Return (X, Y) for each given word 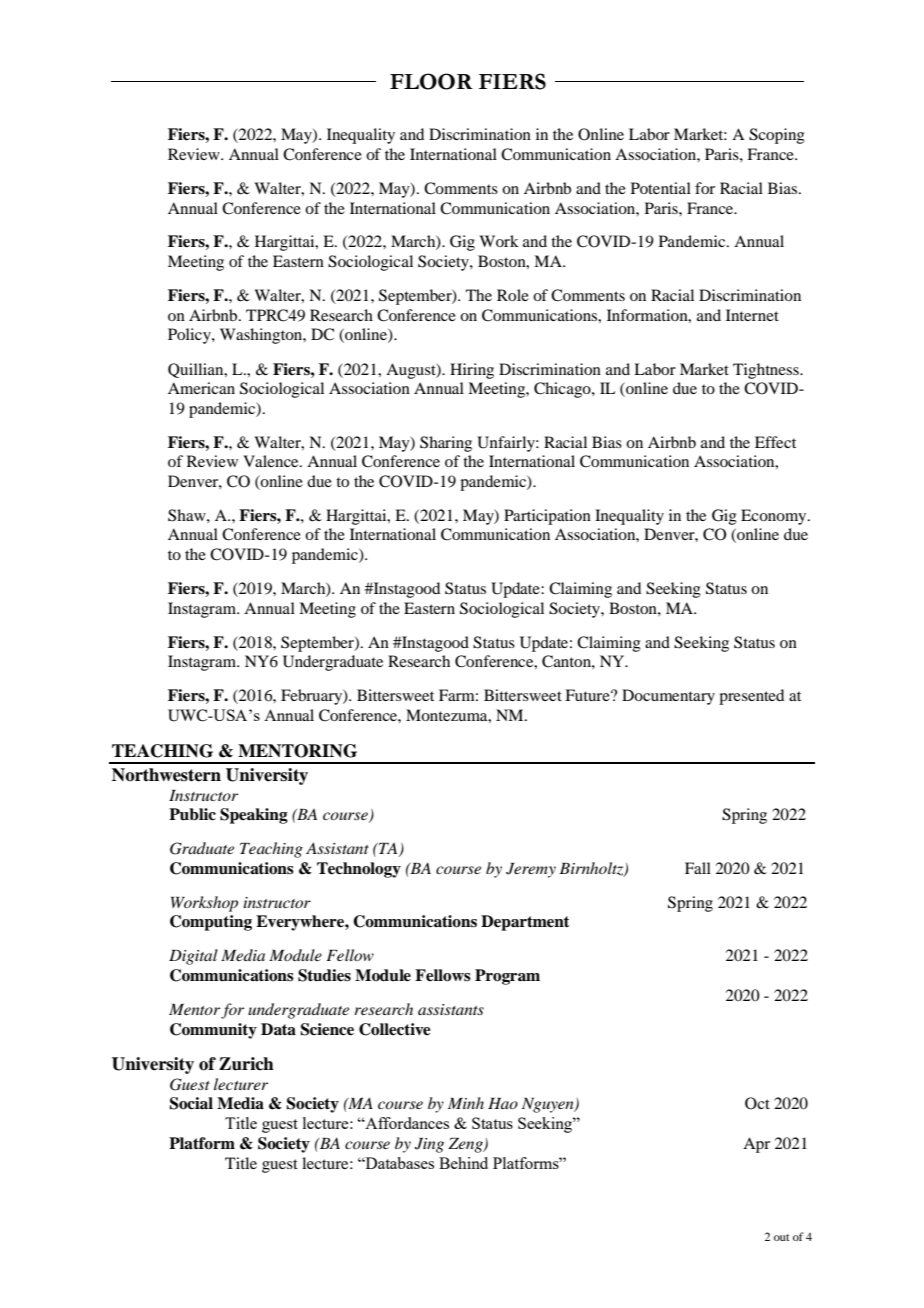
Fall (698, 868)
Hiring (472, 371)
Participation (547, 517)
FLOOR (431, 81)
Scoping (777, 136)
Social (191, 1103)
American (201, 388)
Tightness (767, 371)
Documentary (668, 697)
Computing (211, 923)
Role (513, 295)
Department (525, 923)
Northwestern (166, 775)
